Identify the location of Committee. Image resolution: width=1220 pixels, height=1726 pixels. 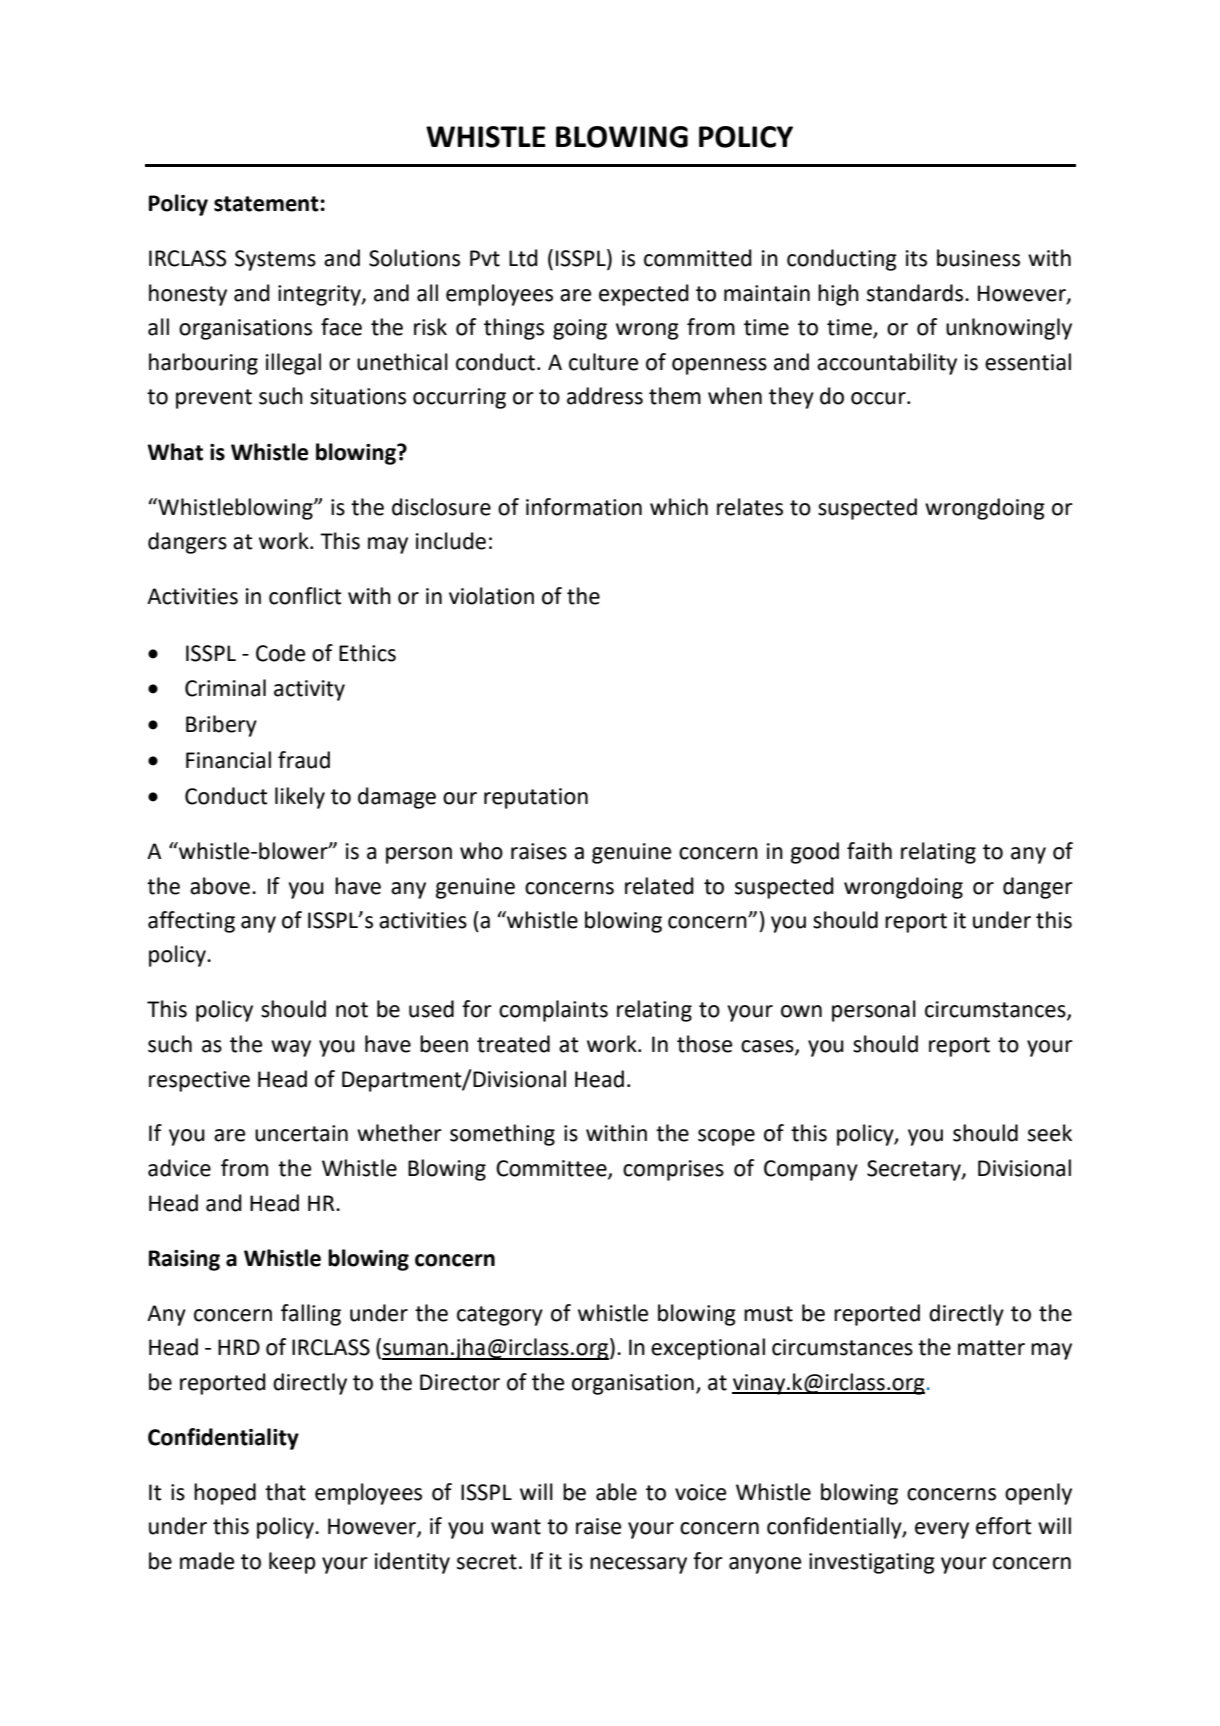
(552, 1169).
